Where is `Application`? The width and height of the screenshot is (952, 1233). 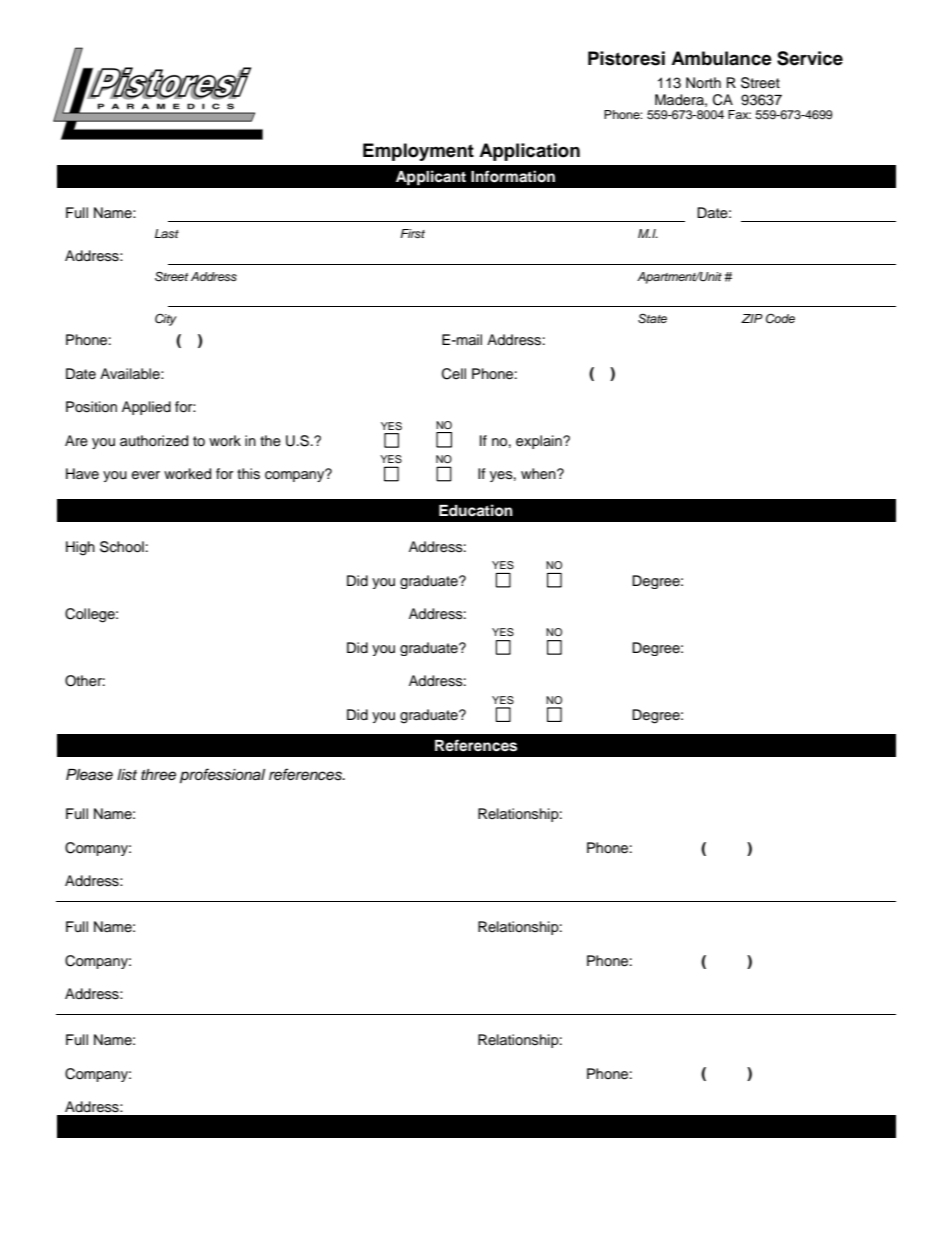 Application is located at coordinates (529, 152).
